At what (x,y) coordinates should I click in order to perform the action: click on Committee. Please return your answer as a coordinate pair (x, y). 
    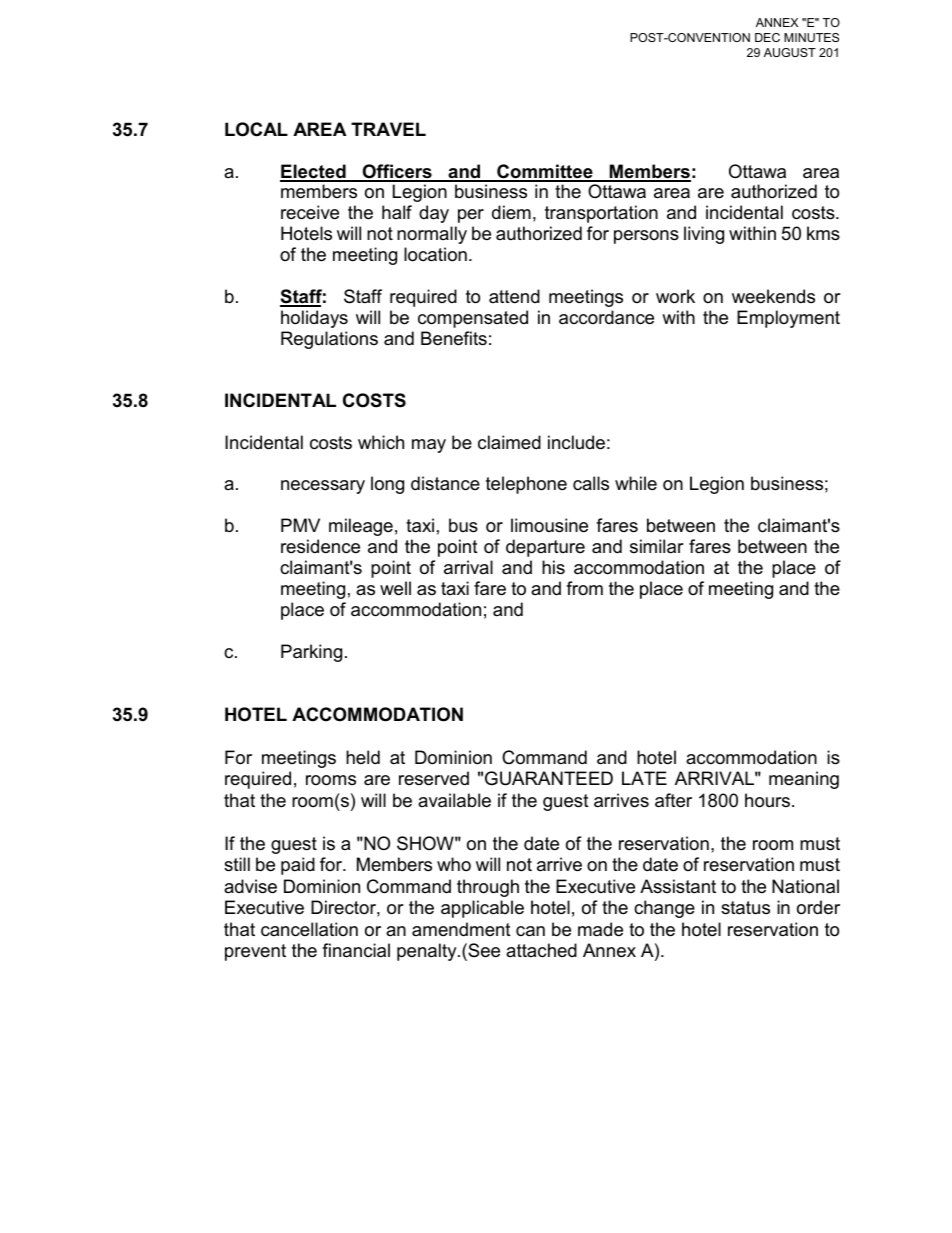
    Looking at the image, I should click on (545, 172).
